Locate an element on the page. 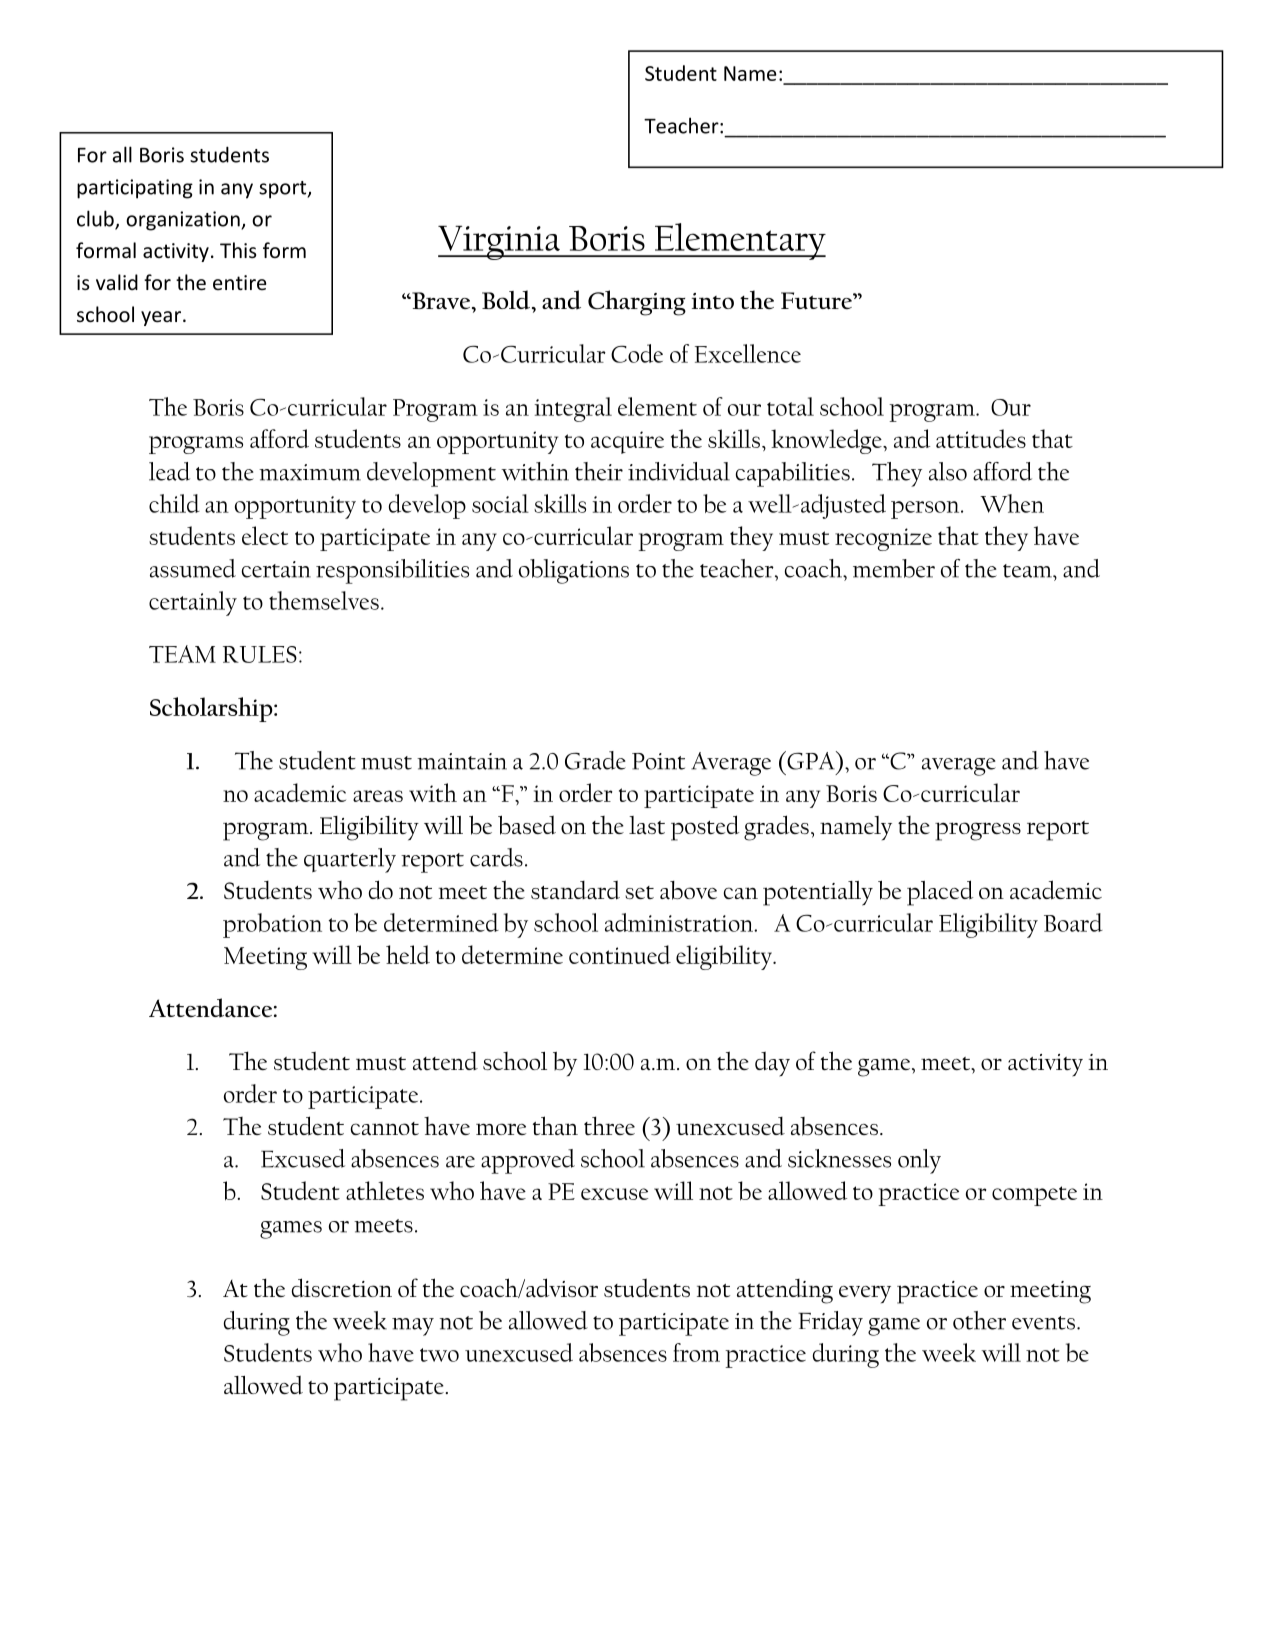 This document has height=1636, width=1264. discretion is located at coordinates (342, 1287).
